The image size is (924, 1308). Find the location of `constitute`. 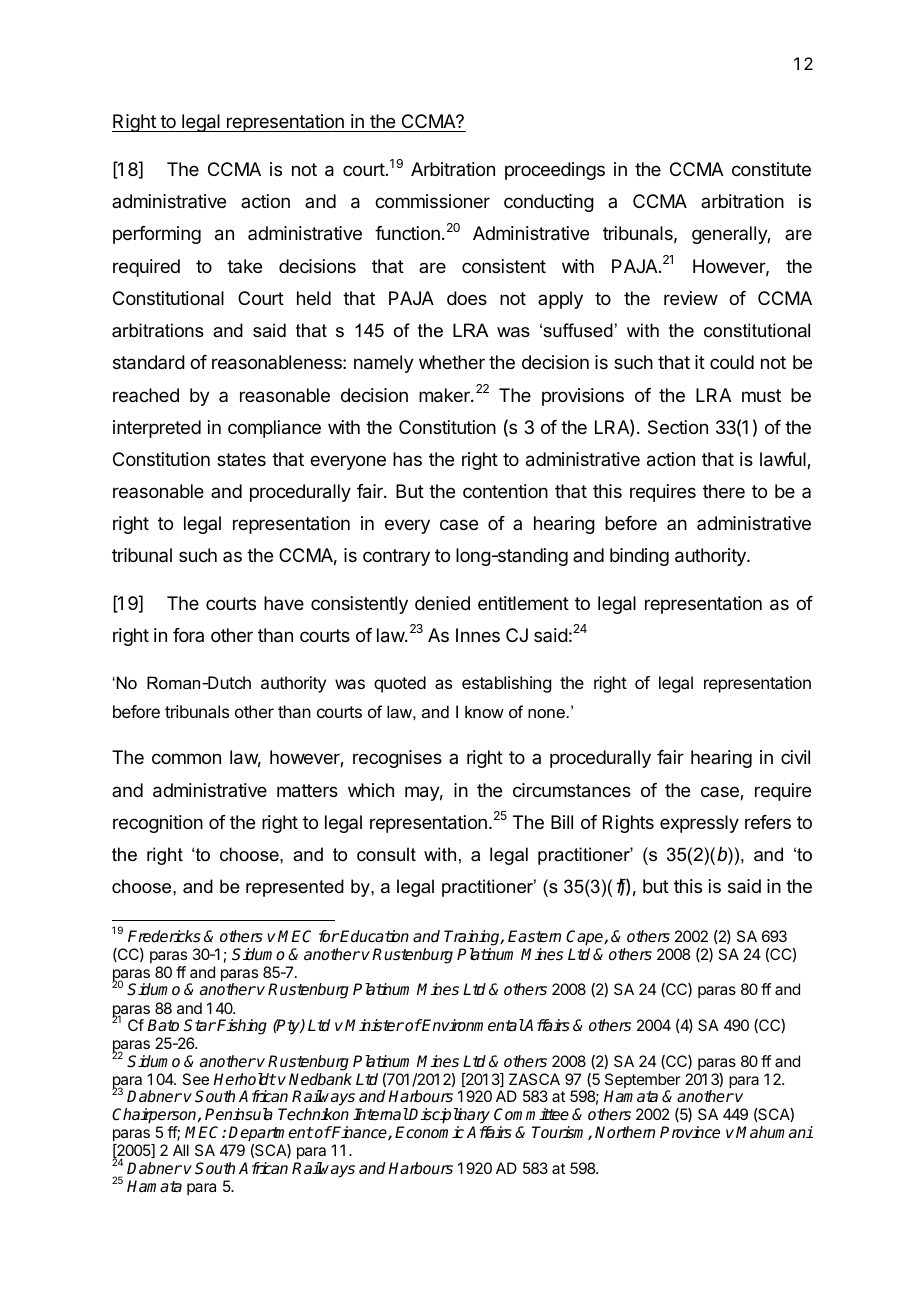

constitute is located at coordinates (771, 169).
